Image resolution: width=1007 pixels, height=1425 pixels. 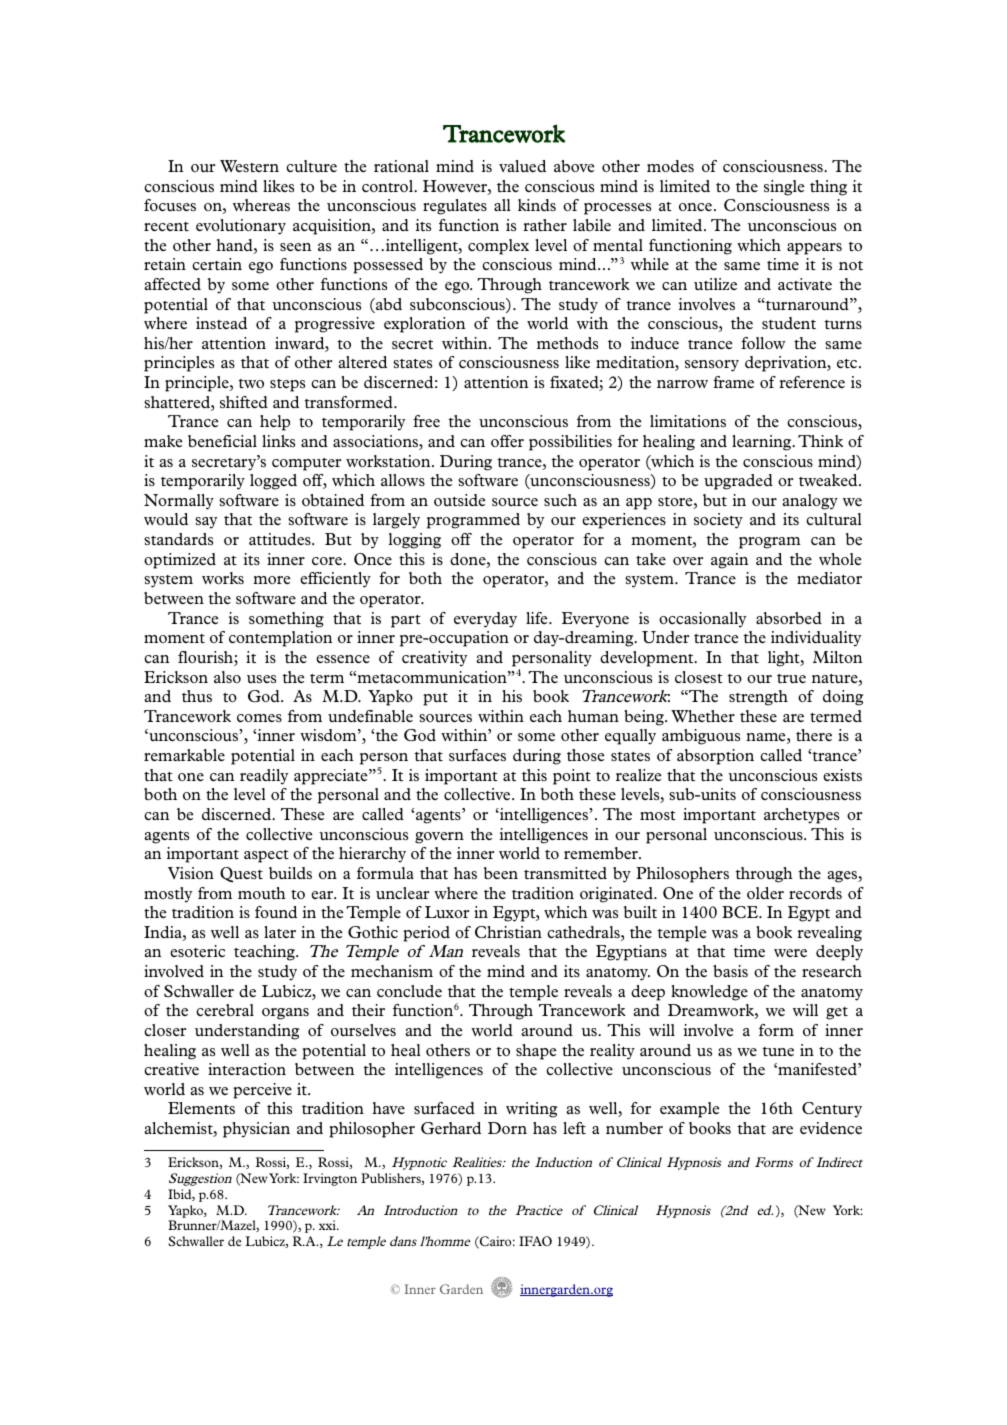 What do you see at coordinates (256, 1130) in the screenshot?
I see `physician` at bounding box center [256, 1130].
